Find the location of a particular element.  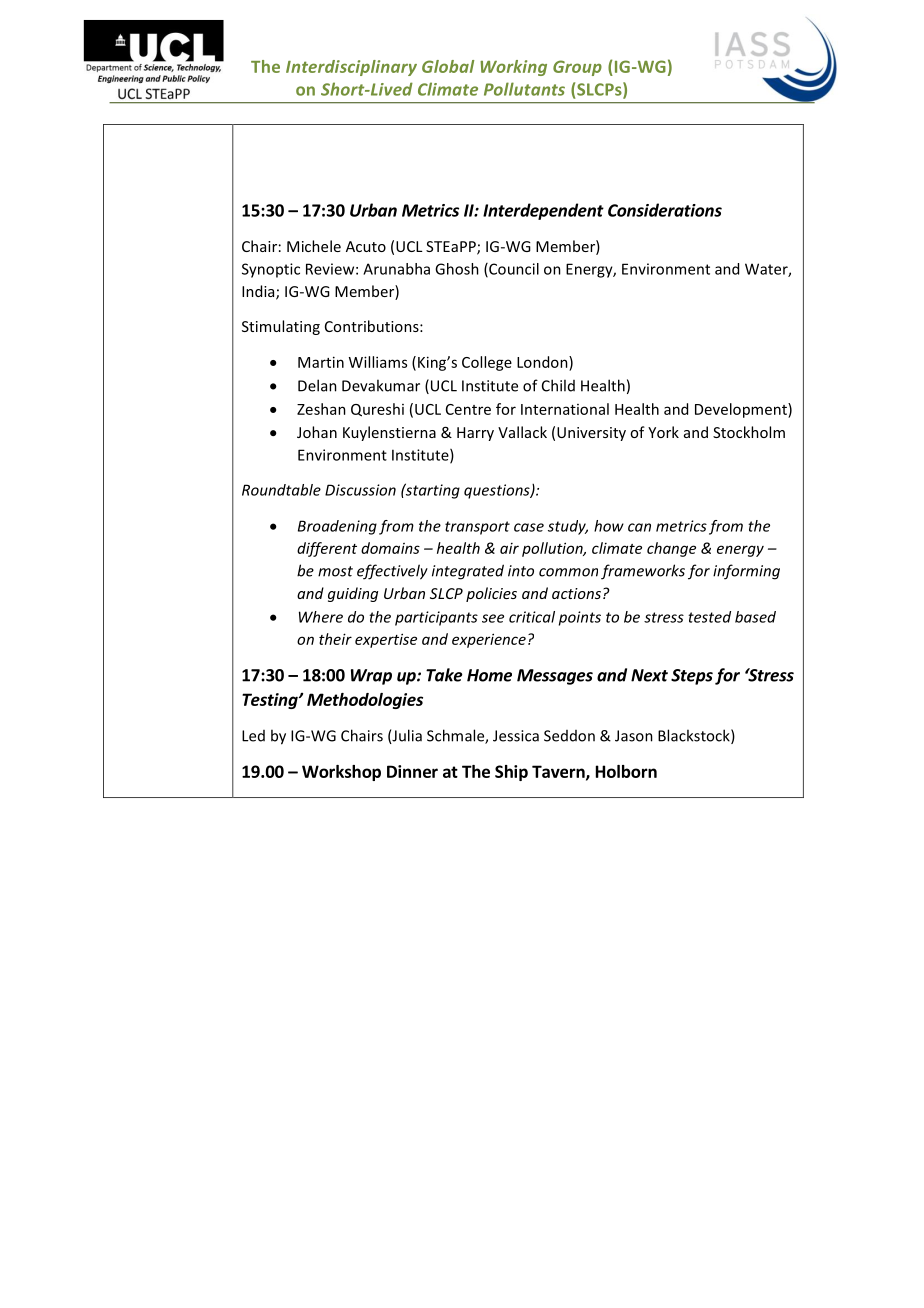

Harry is located at coordinates (475, 434).
